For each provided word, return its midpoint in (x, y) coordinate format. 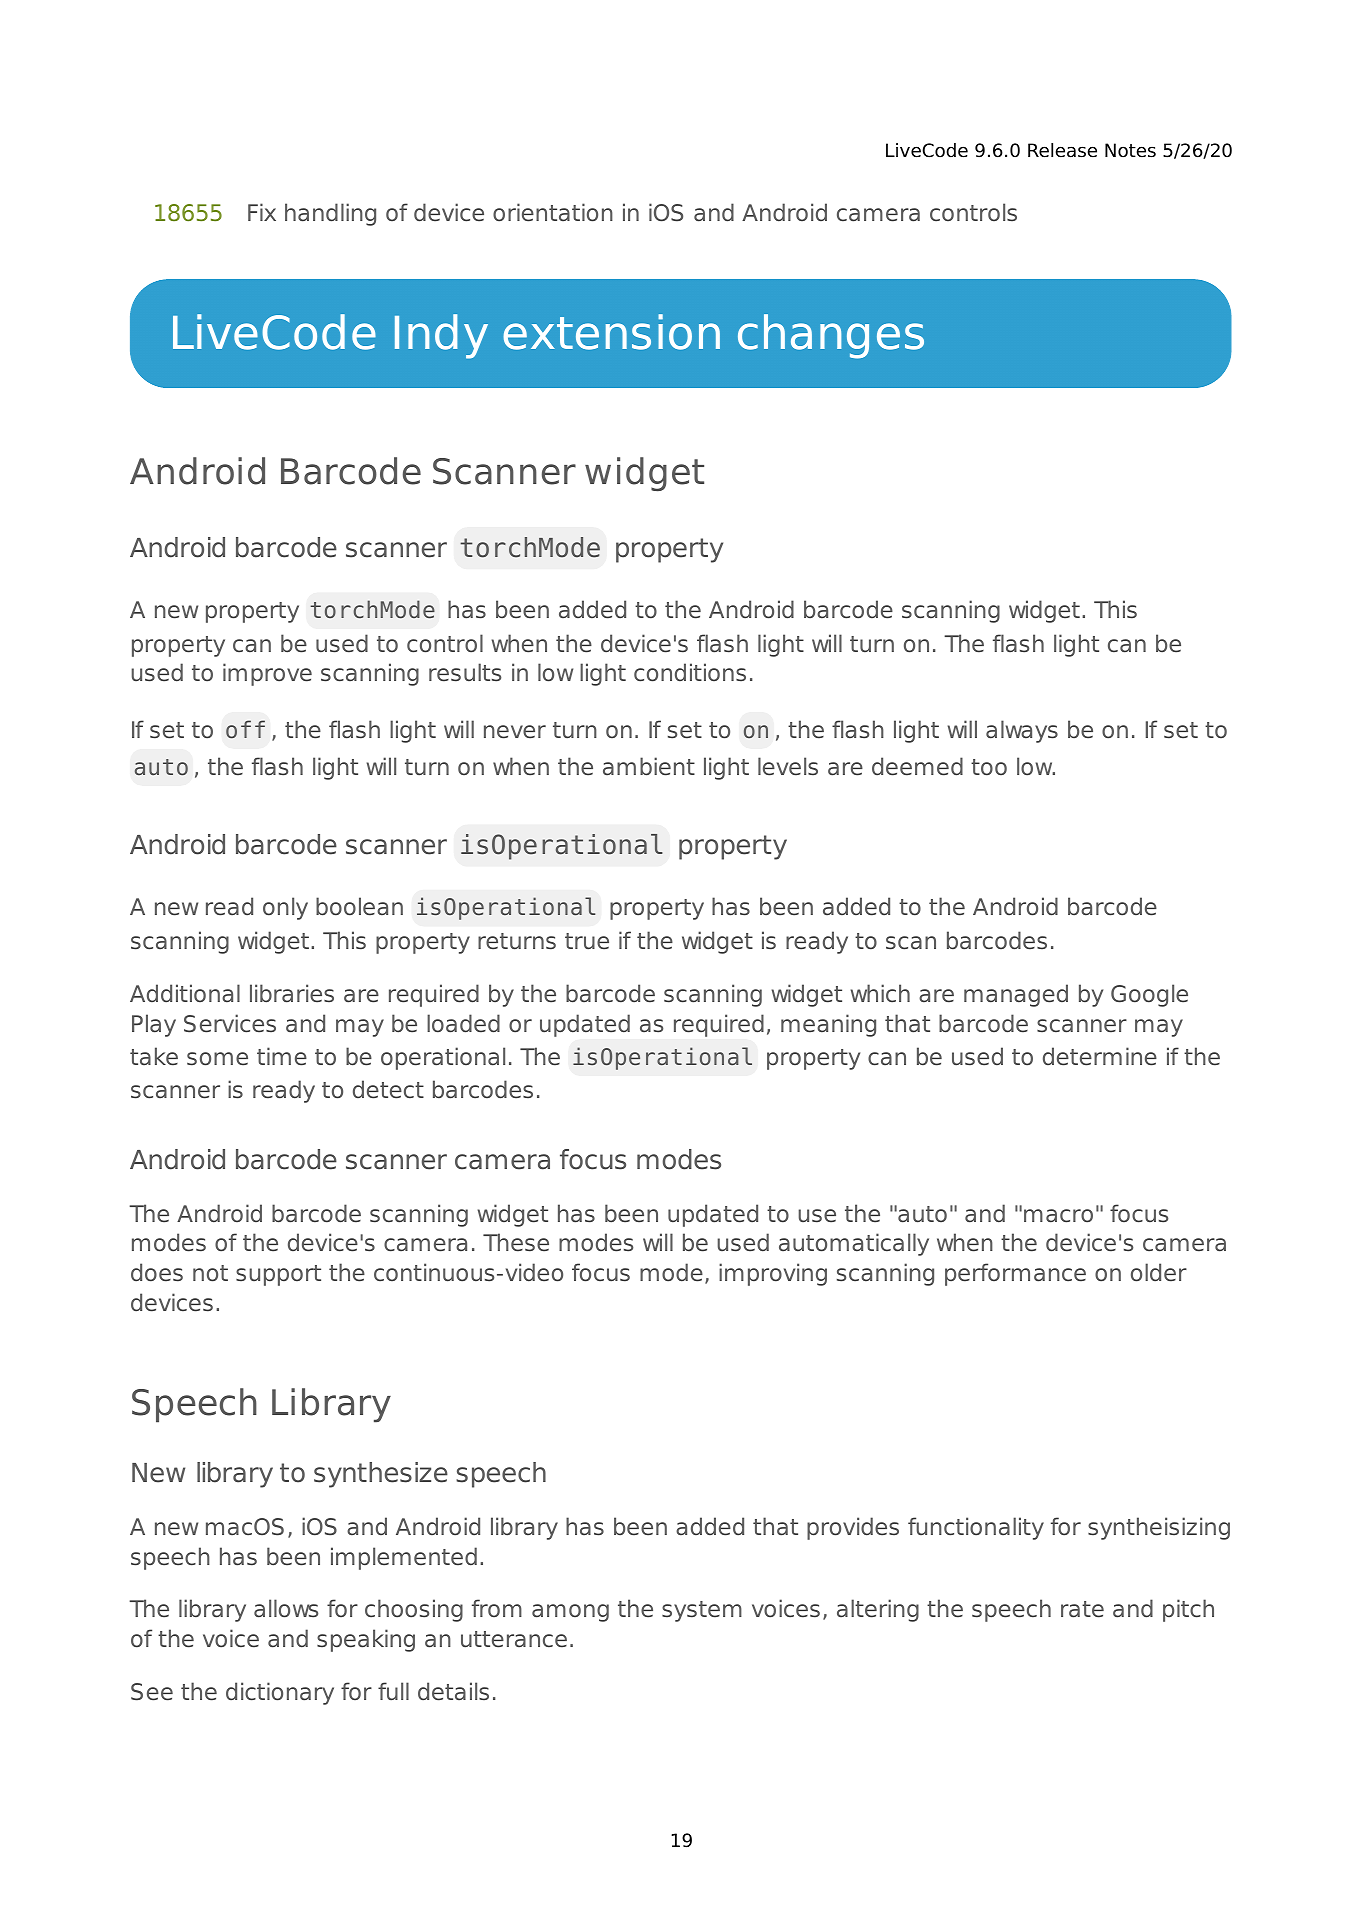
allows (286, 1608)
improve (267, 674)
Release (1062, 150)
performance (1015, 1274)
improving (773, 1274)
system (702, 1611)
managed (1016, 995)
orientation (553, 212)
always (1022, 731)
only (285, 908)
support (278, 1275)
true (587, 941)
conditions (690, 672)
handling (330, 214)
